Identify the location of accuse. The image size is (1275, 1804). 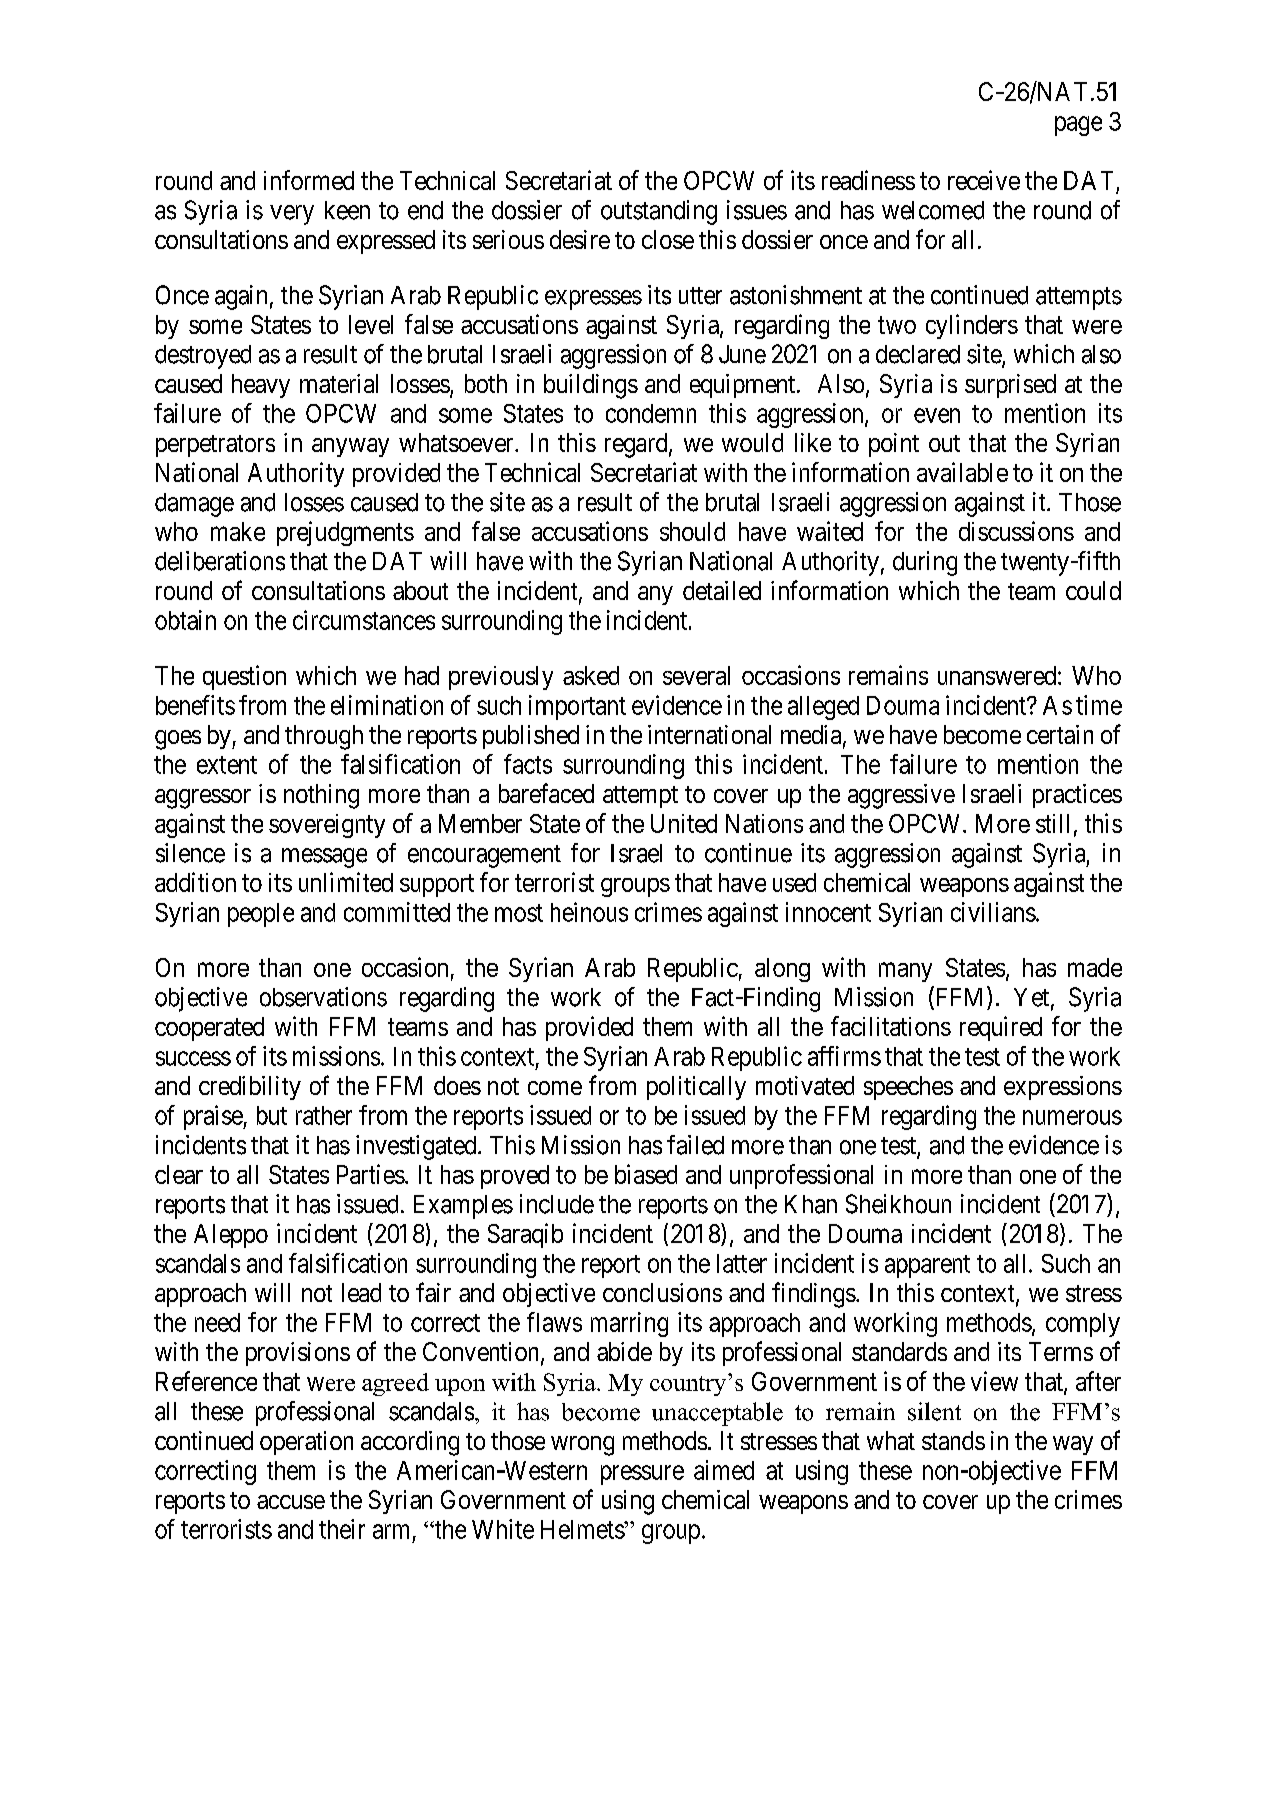
(291, 1502).
